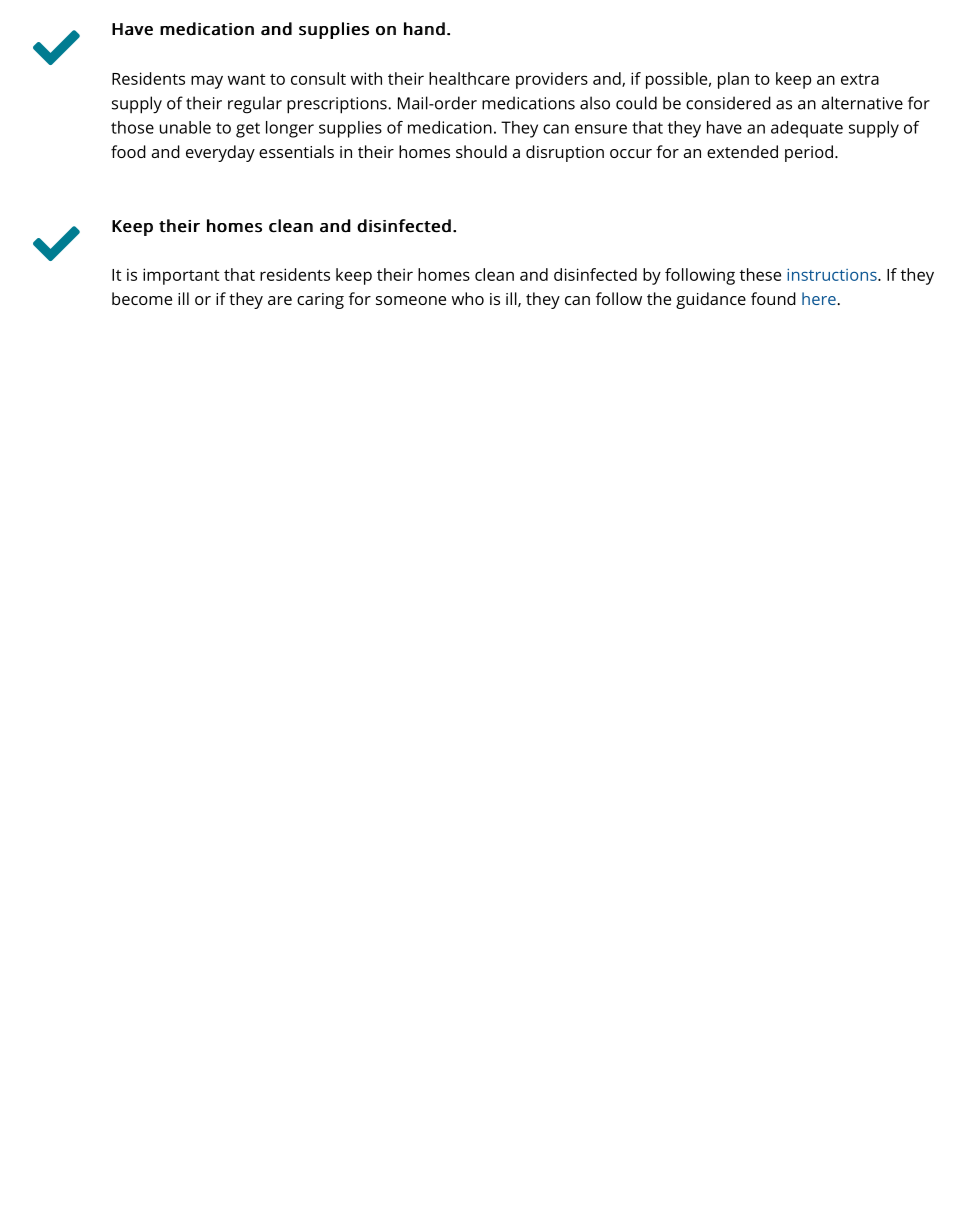 The width and height of the page is (966, 1232). What do you see at coordinates (833, 274) in the page?
I see `instructions` at bounding box center [833, 274].
